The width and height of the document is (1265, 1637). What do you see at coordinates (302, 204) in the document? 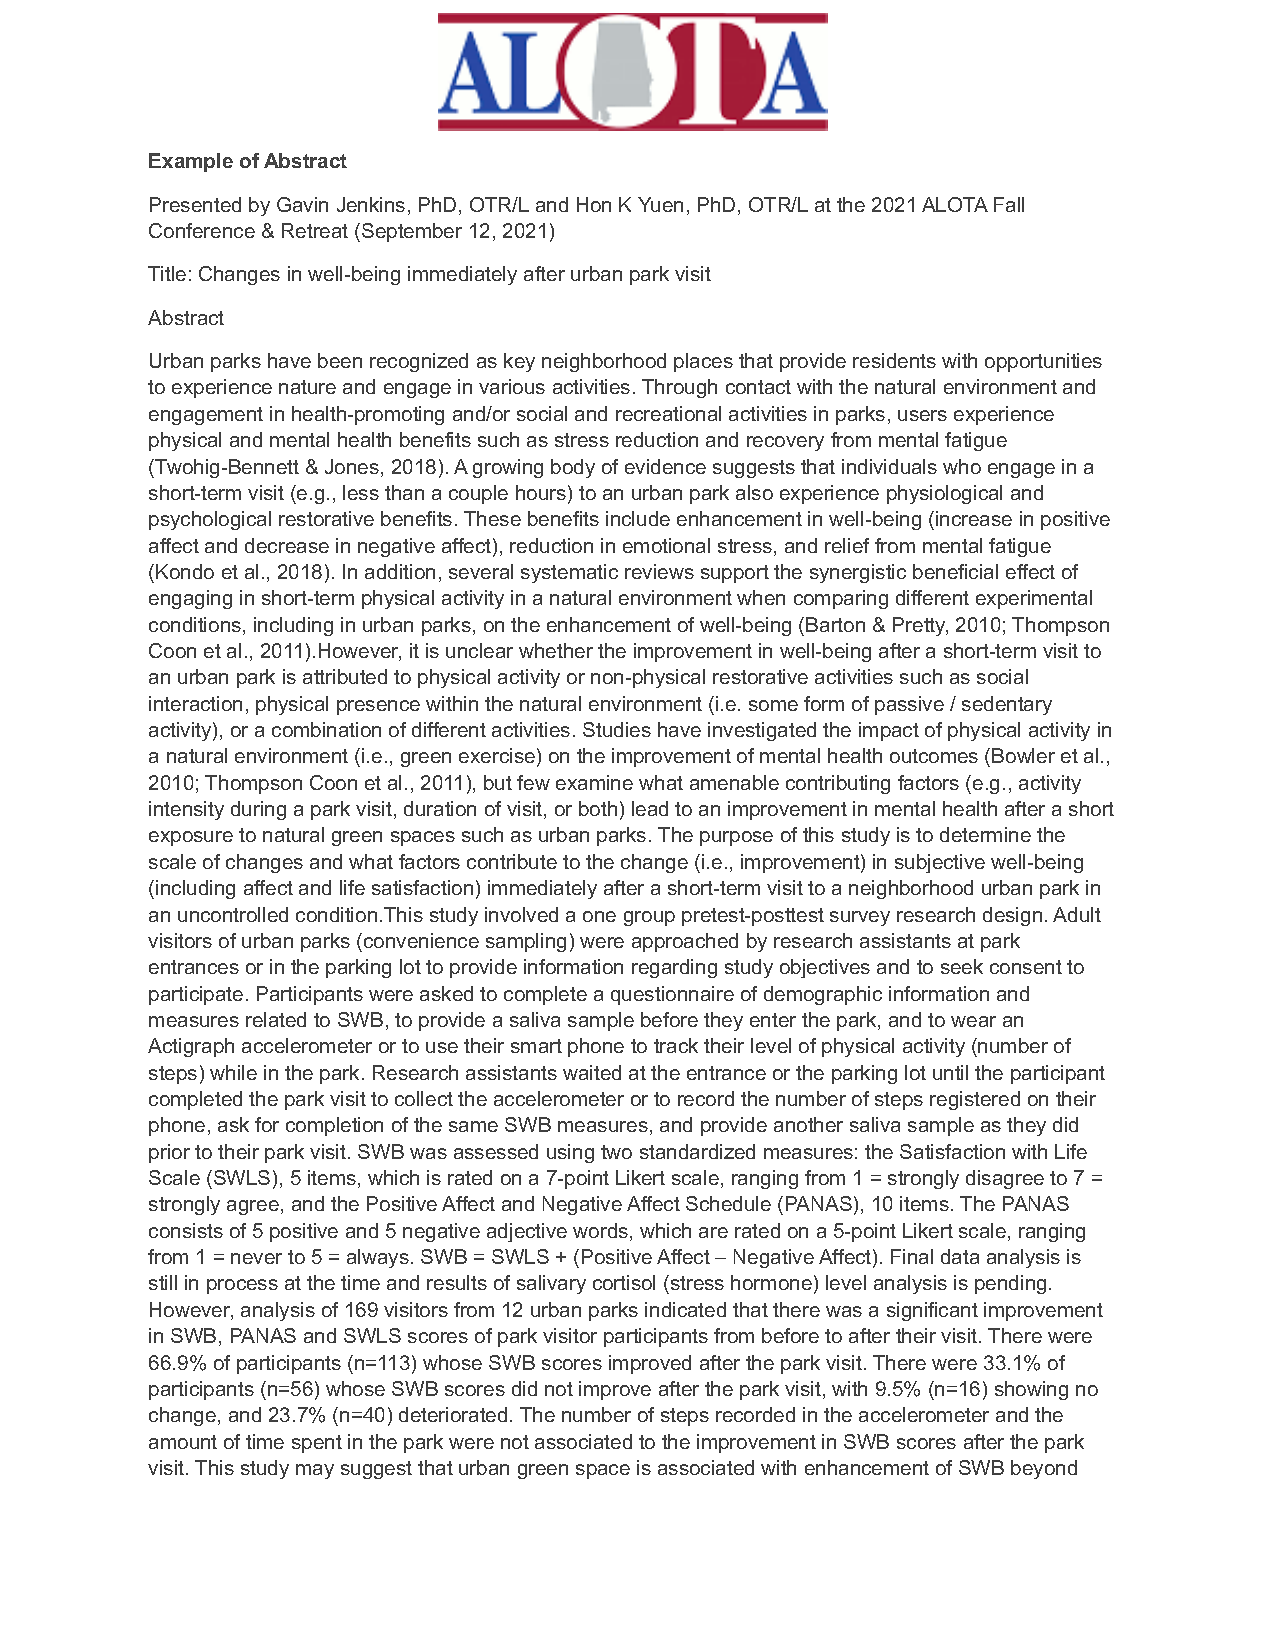
I see `Gavin` at bounding box center [302, 204].
